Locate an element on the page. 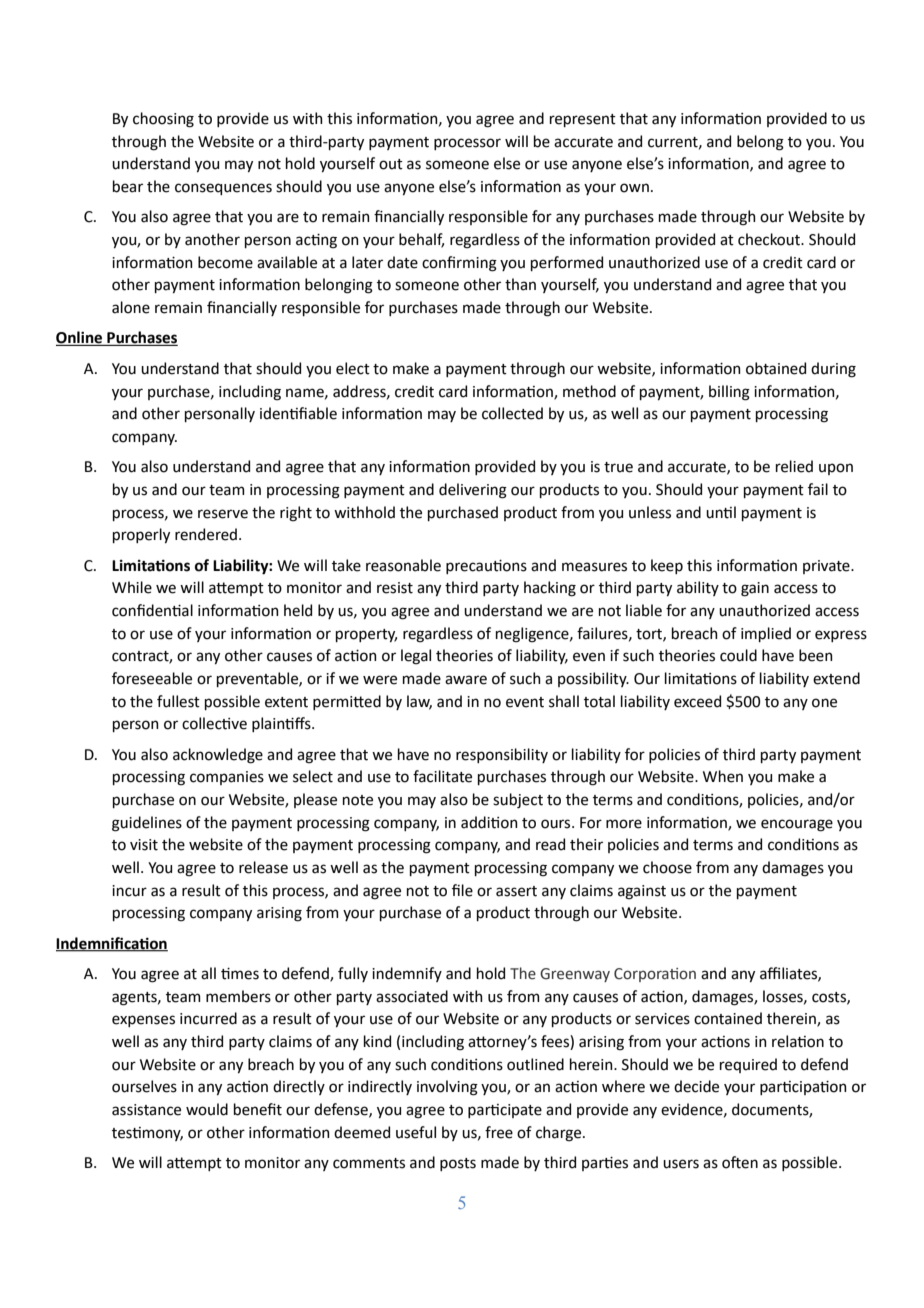  assistance is located at coordinates (146, 1110).
